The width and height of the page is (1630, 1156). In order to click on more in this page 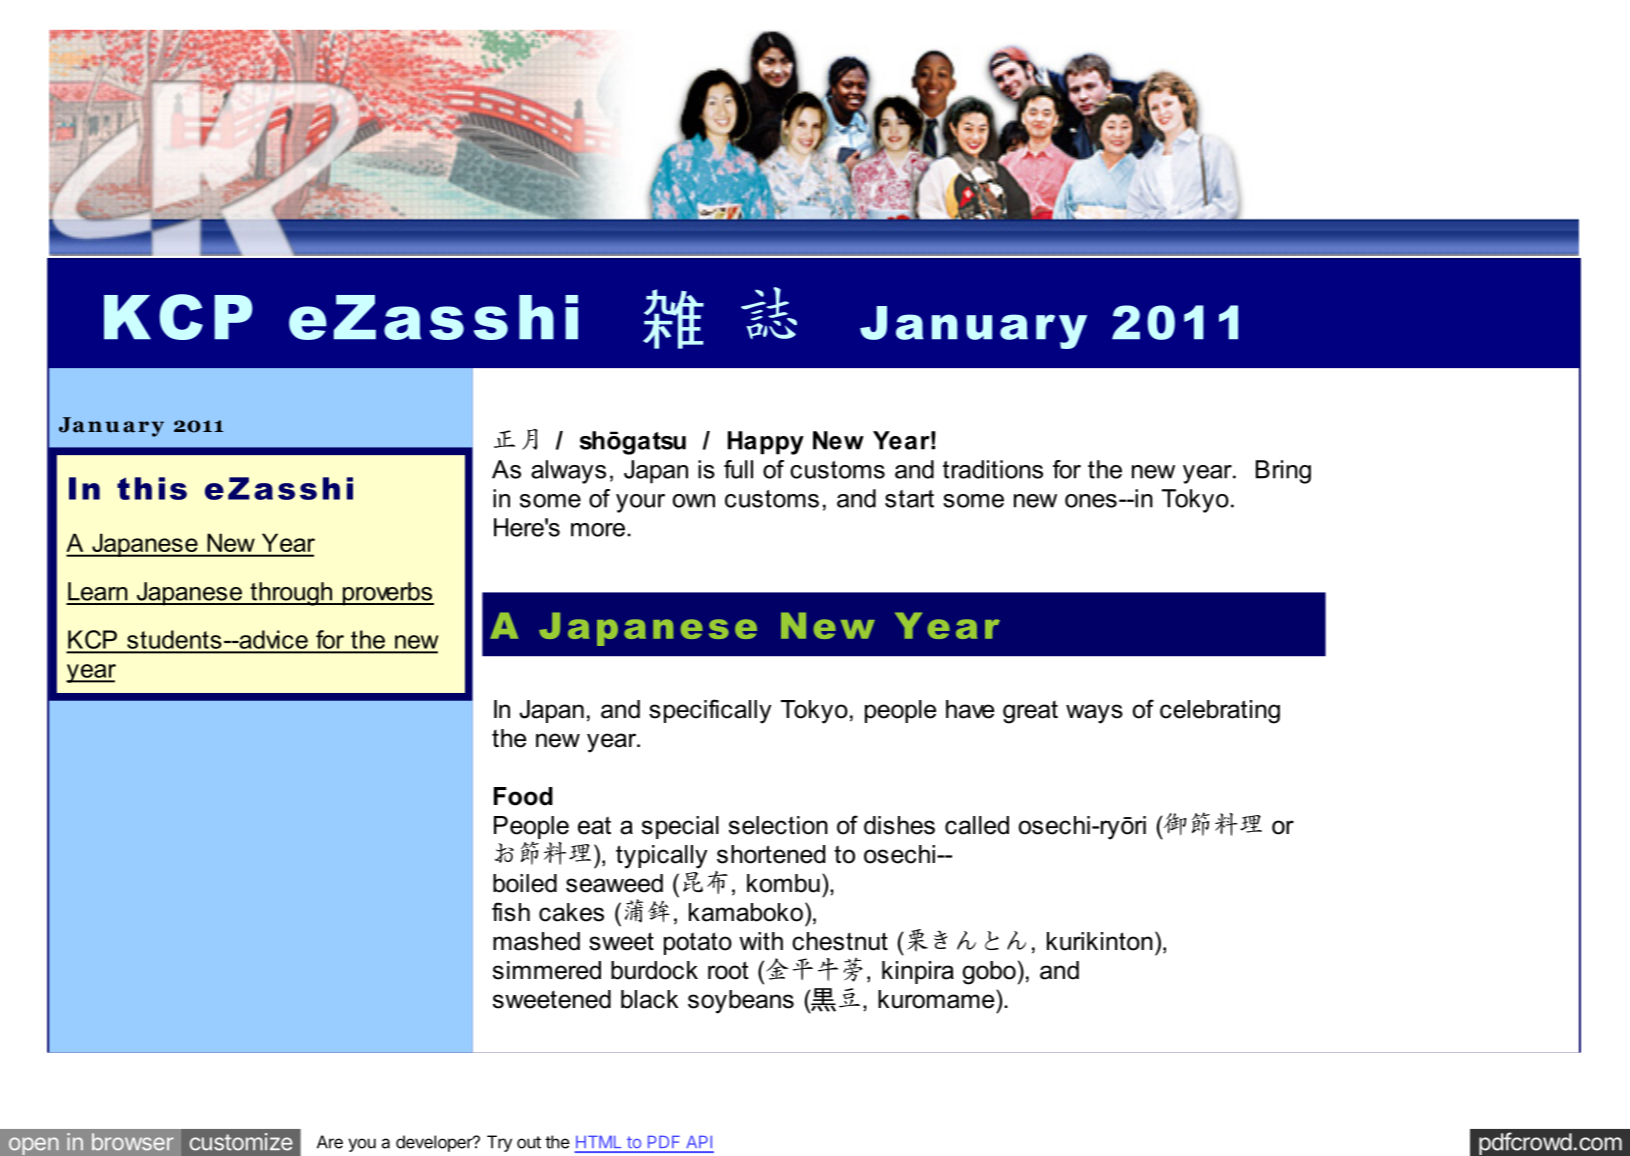, I will do `click(598, 530)`.
